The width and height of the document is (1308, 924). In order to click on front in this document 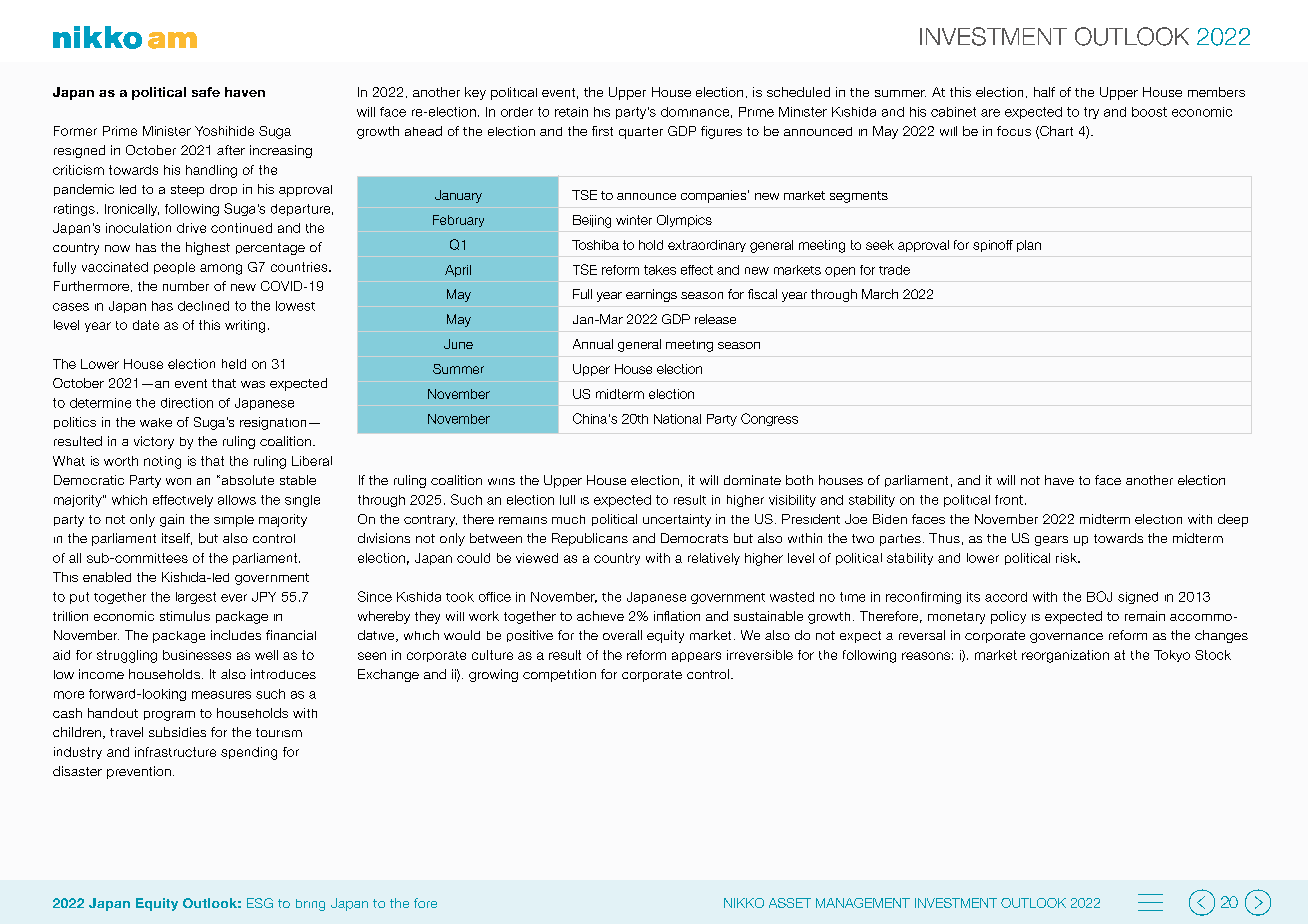, I will do `click(1009, 500)`.
